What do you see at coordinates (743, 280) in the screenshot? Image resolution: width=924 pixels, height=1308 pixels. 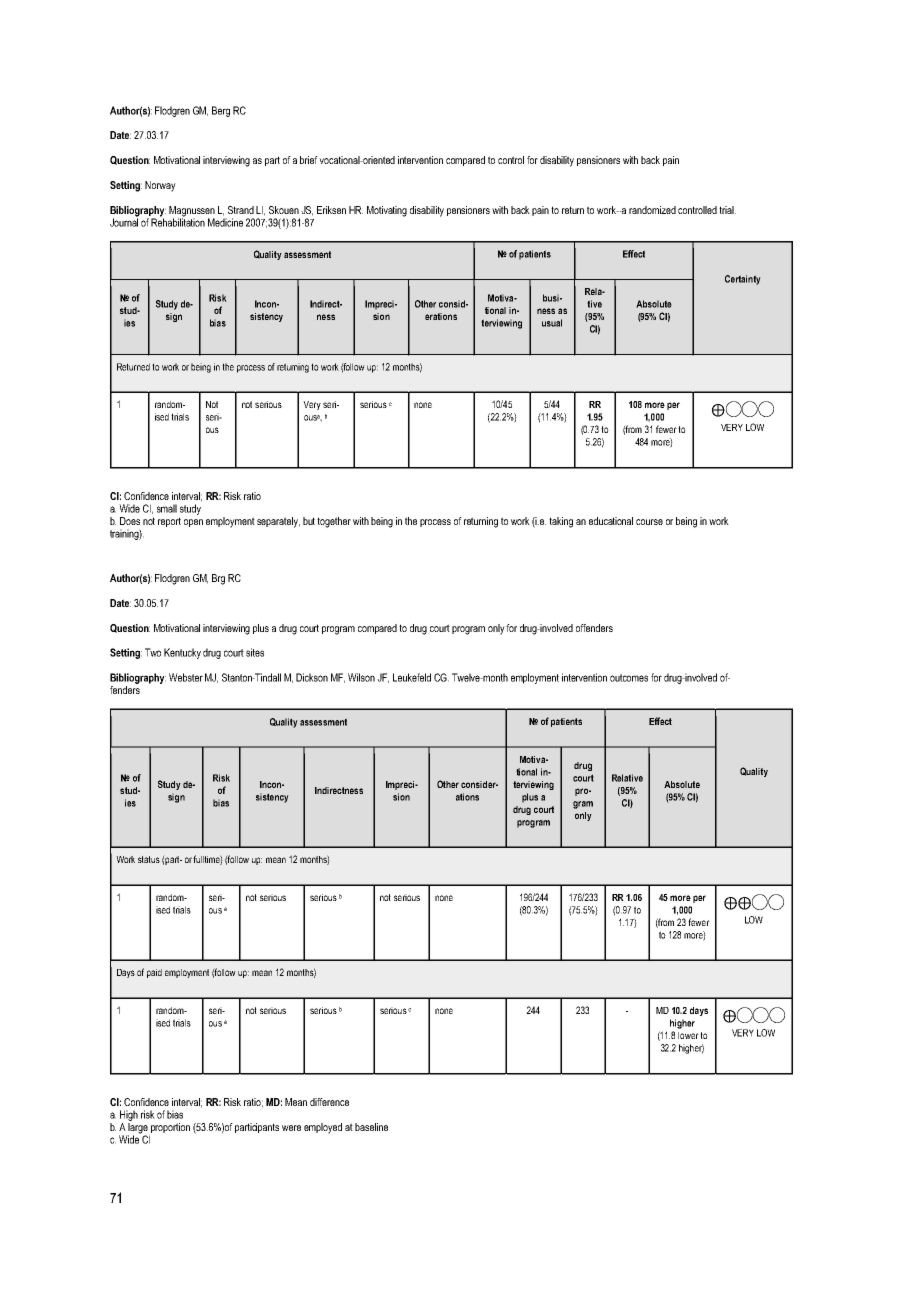 I see `Certainty` at bounding box center [743, 280].
